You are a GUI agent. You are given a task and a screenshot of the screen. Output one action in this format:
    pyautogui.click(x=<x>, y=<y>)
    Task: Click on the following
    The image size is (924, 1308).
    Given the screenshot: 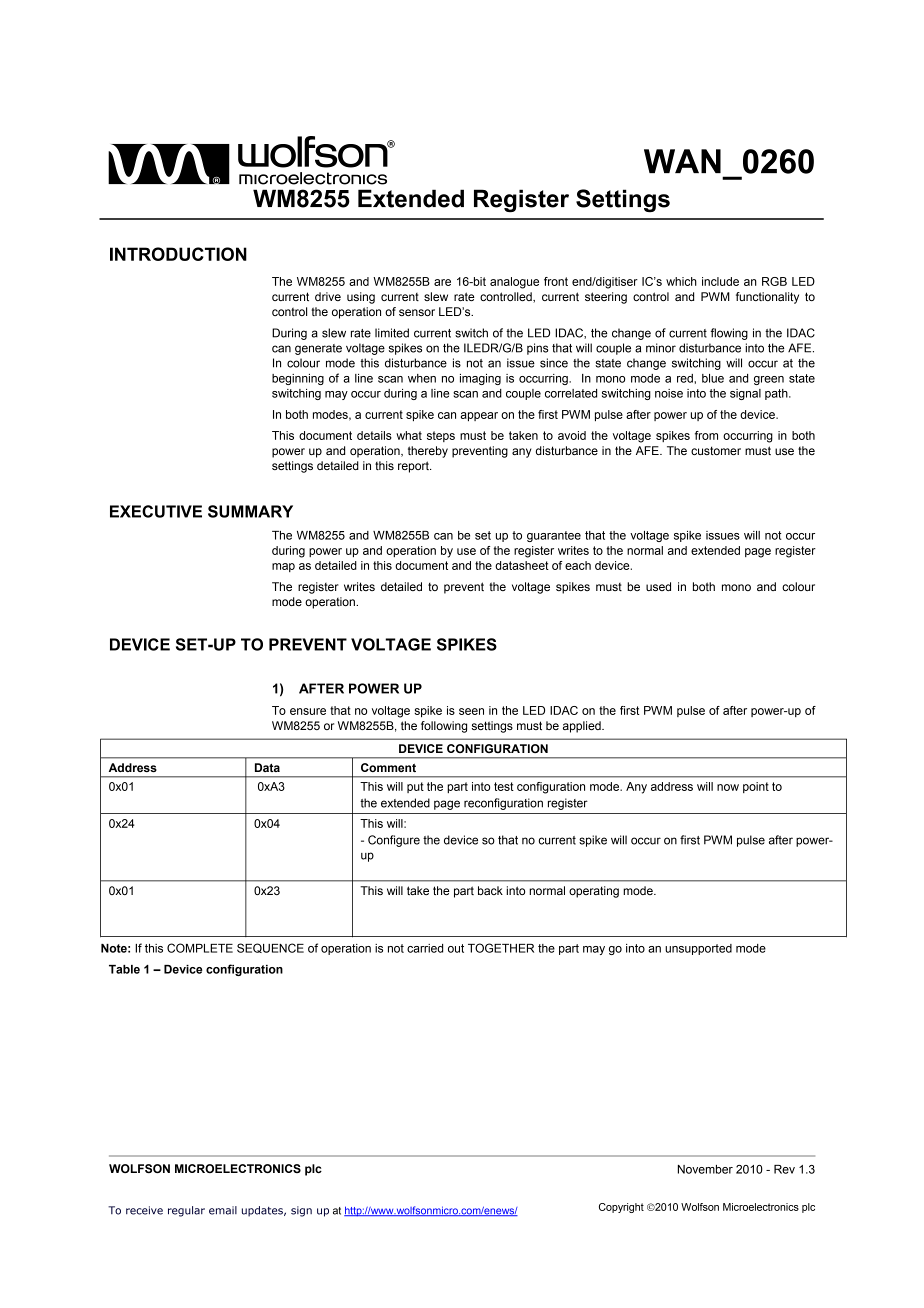 What is the action you would take?
    pyautogui.click(x=444, y=727)
